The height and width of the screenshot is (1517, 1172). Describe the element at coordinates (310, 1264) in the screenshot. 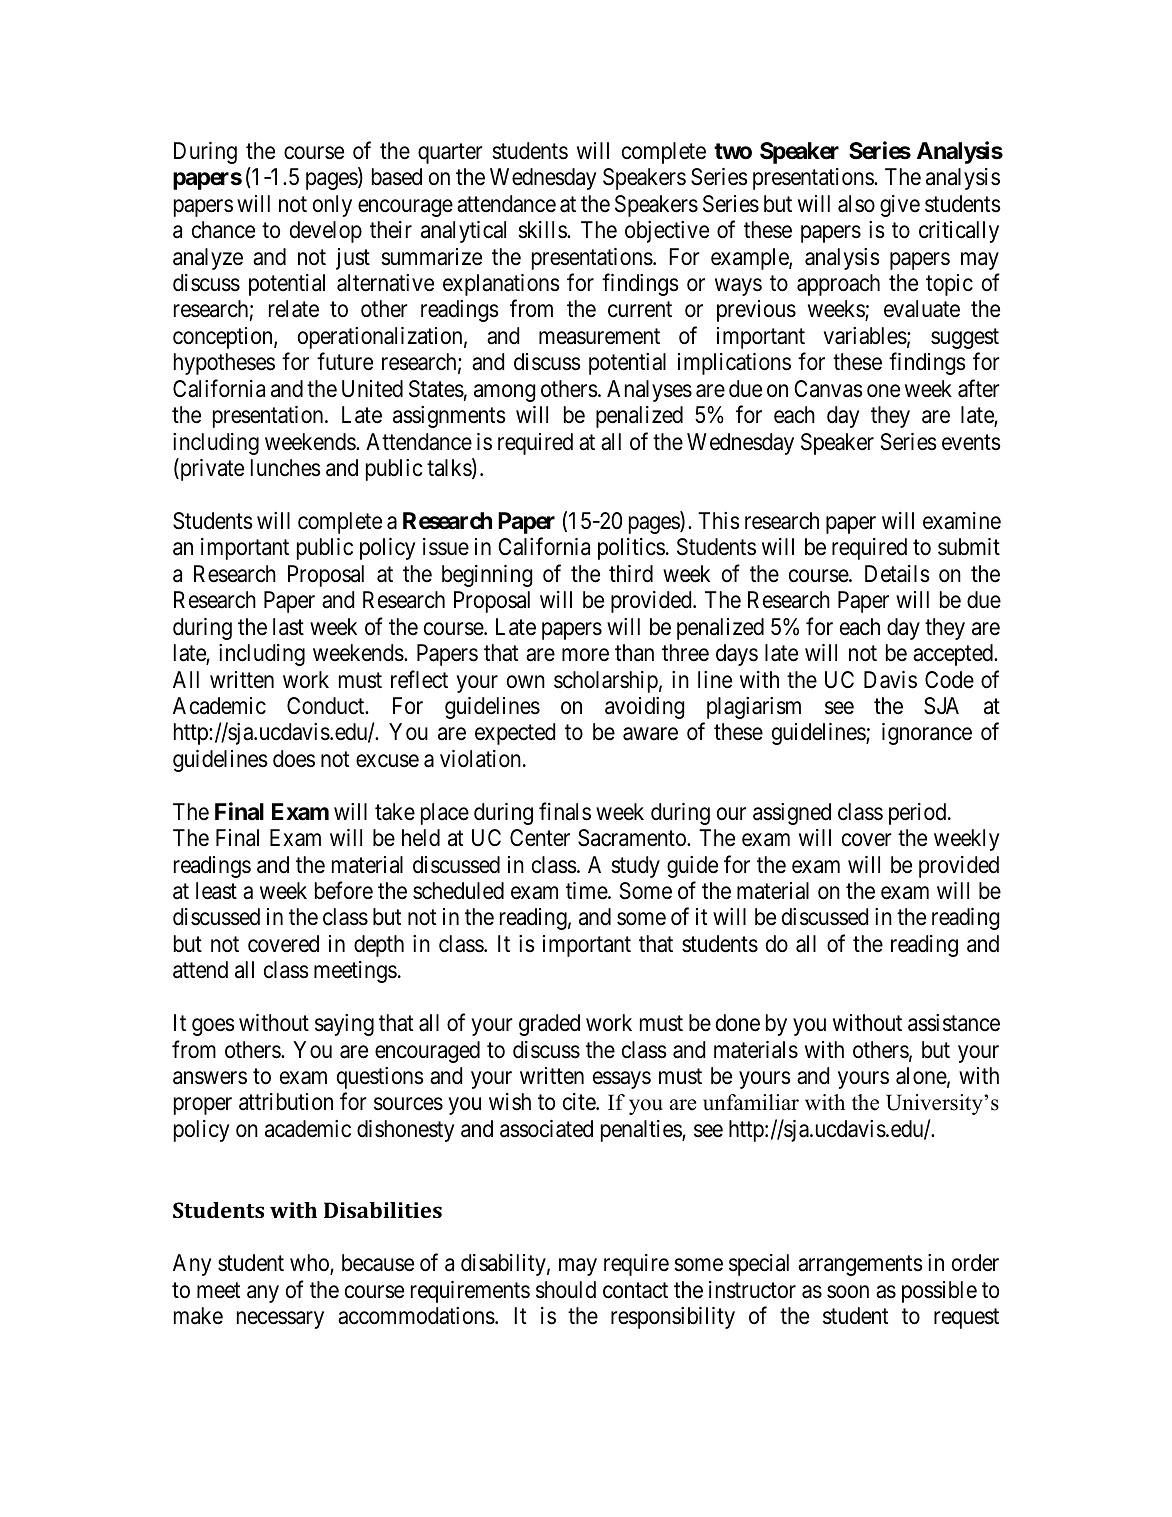

I see `who` at that location.
